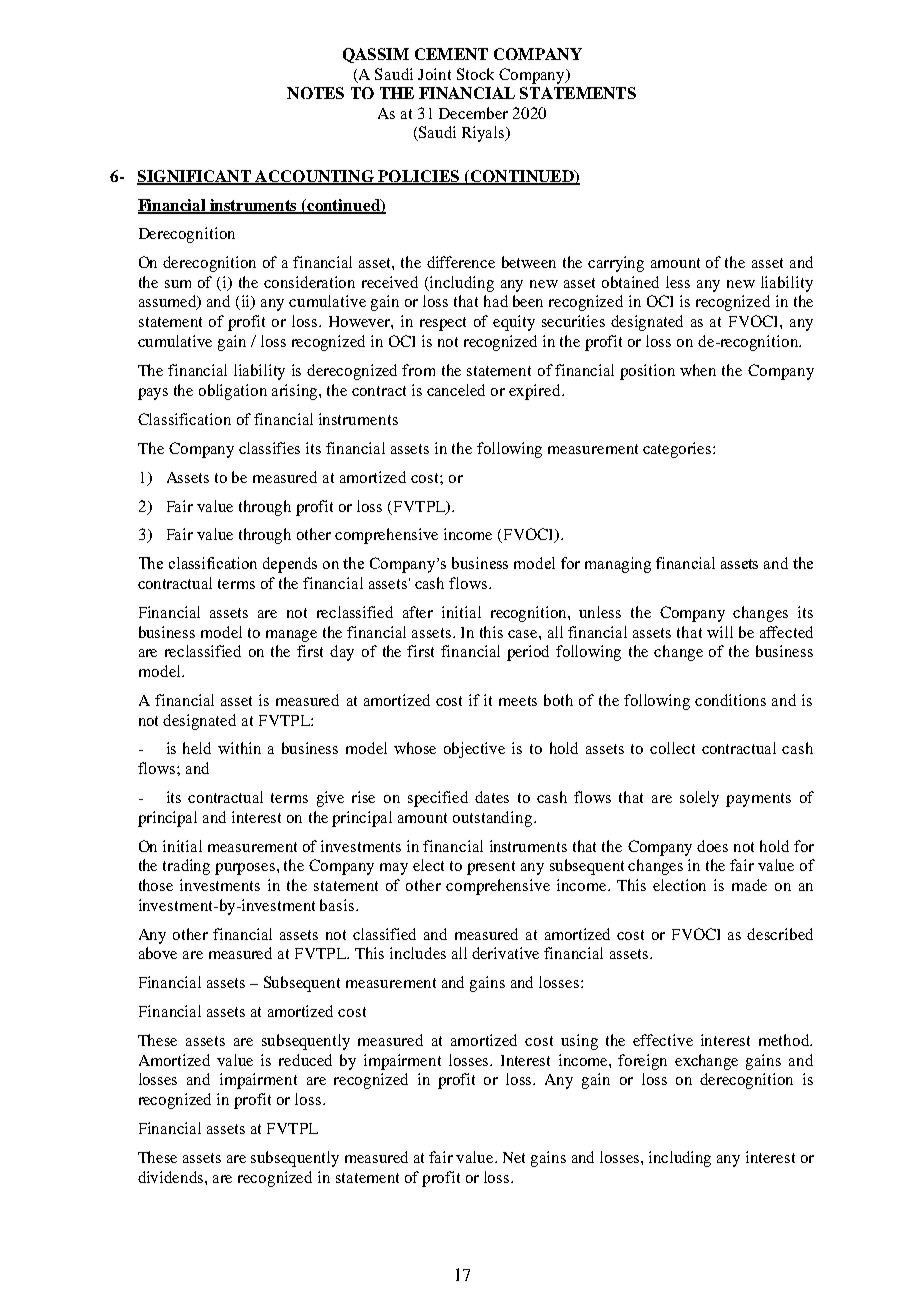 This screenshot has height=1307, width=924. I want to click on categories, so click(678, 450).
